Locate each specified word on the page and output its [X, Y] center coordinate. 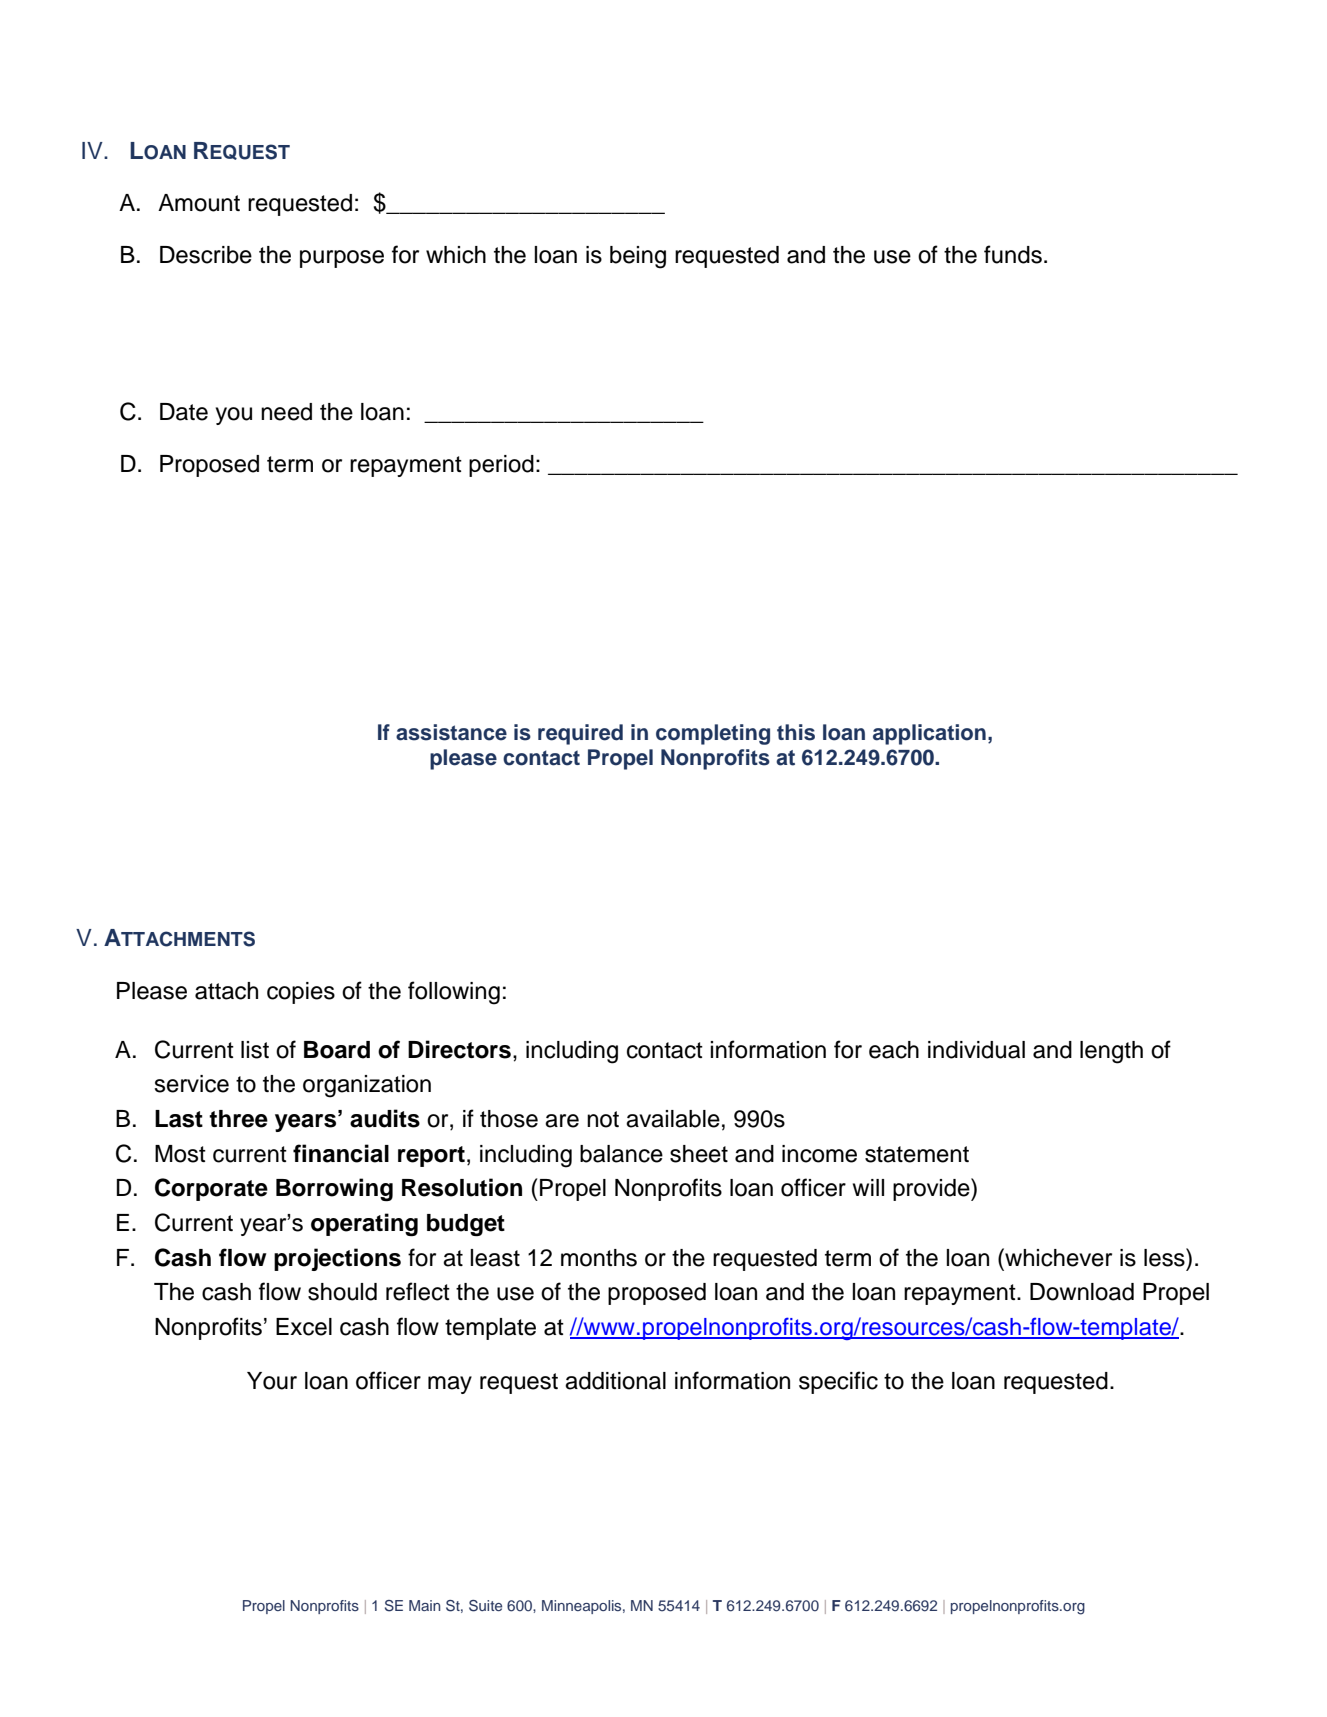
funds [1013, 254]
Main [424, 1605]
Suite [485, 1606]
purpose [342, 259]
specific [838, 1382]
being [638, 257]
